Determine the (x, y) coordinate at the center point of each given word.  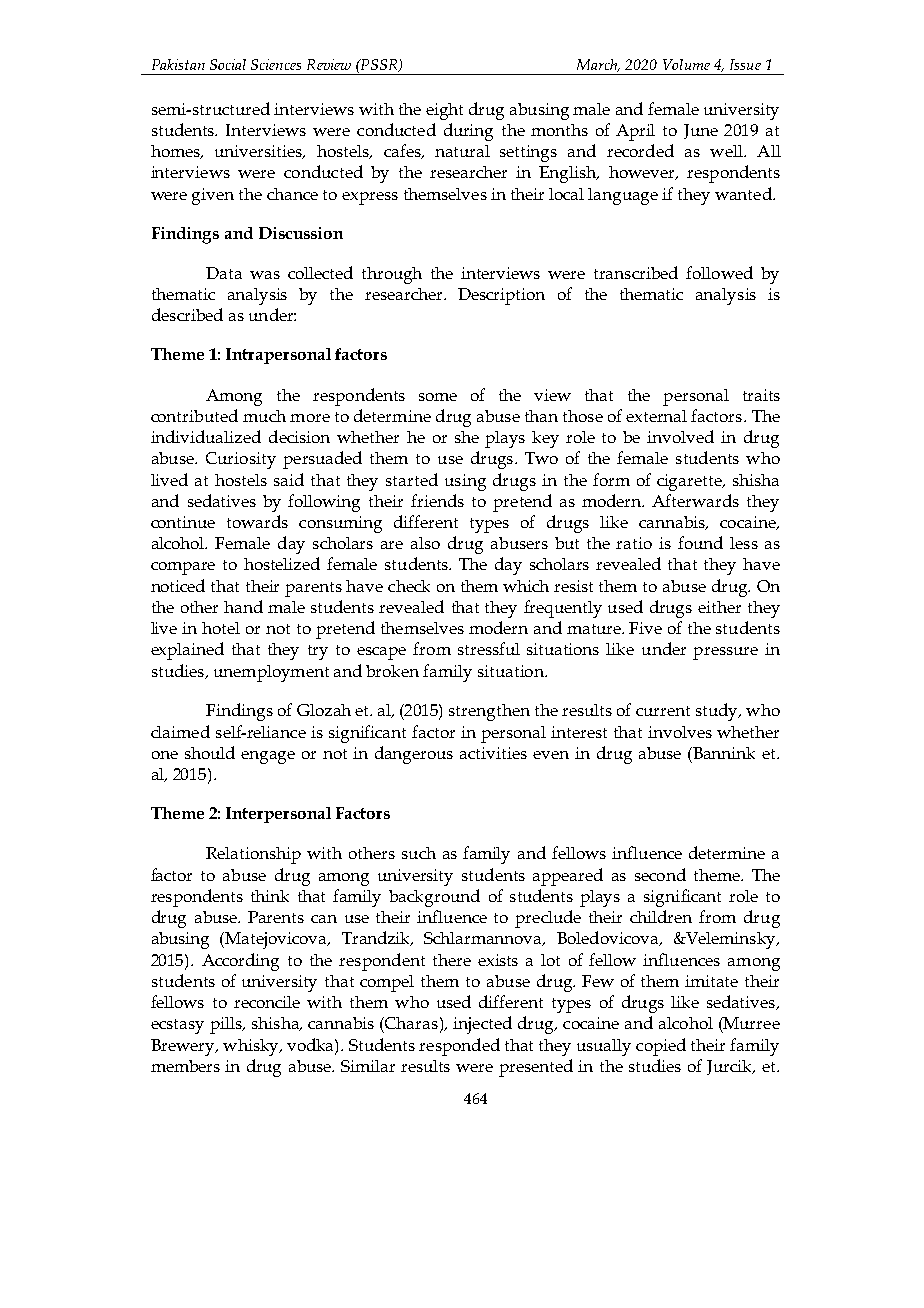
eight (444, 111)
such (419, 853)
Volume (686, 64)
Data (224, 273)
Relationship (253, 855)
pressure (725, 653)
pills (227, 1025)
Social (228, 64)
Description (501, 296)
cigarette (690, 482)
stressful (489, 648)
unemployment (271, 673)
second (660, 874)
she (467, 437)
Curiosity (241, 460)
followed (719, 272)
